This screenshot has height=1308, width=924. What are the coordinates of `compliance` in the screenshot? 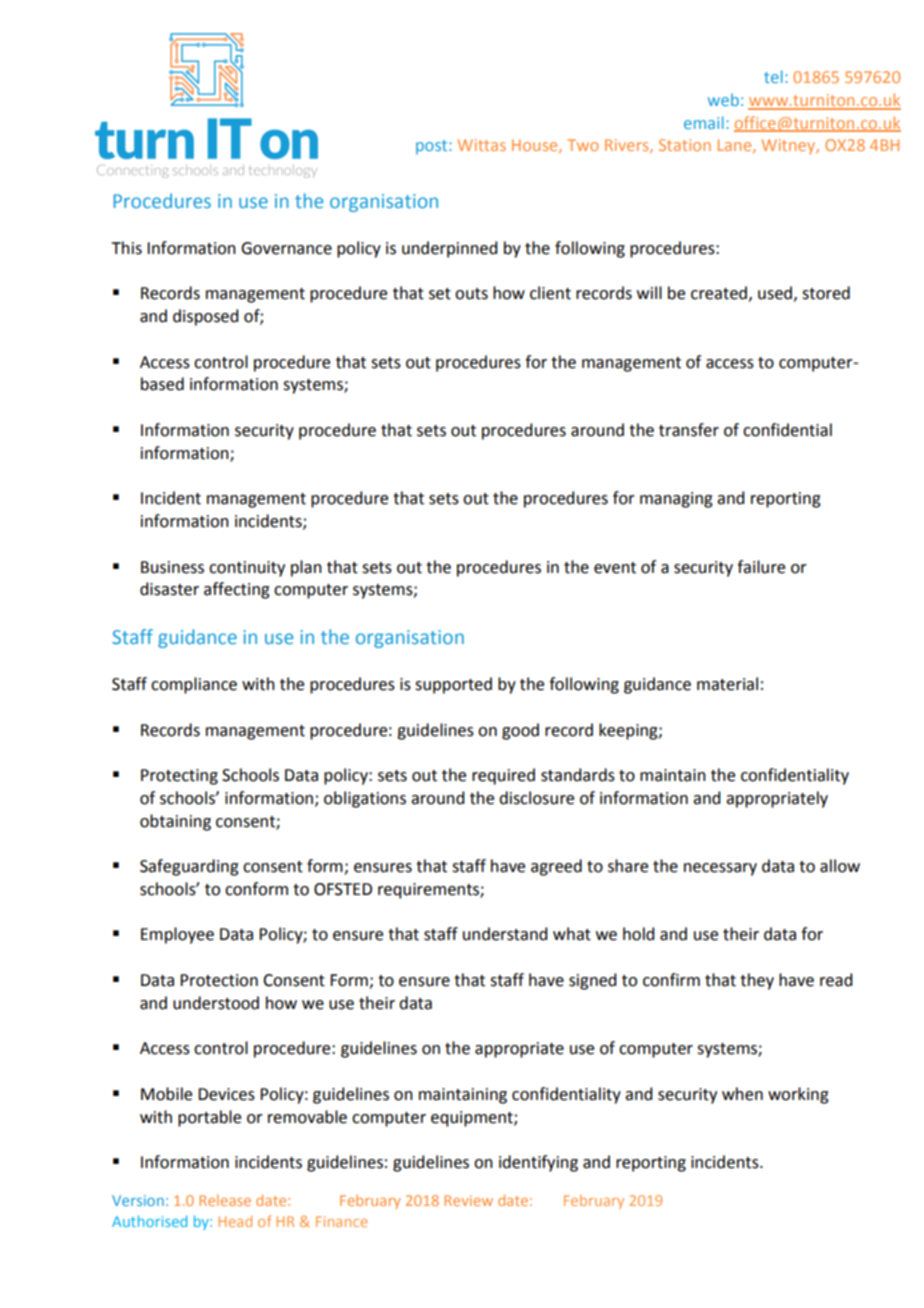 It's located at (194, 685).
